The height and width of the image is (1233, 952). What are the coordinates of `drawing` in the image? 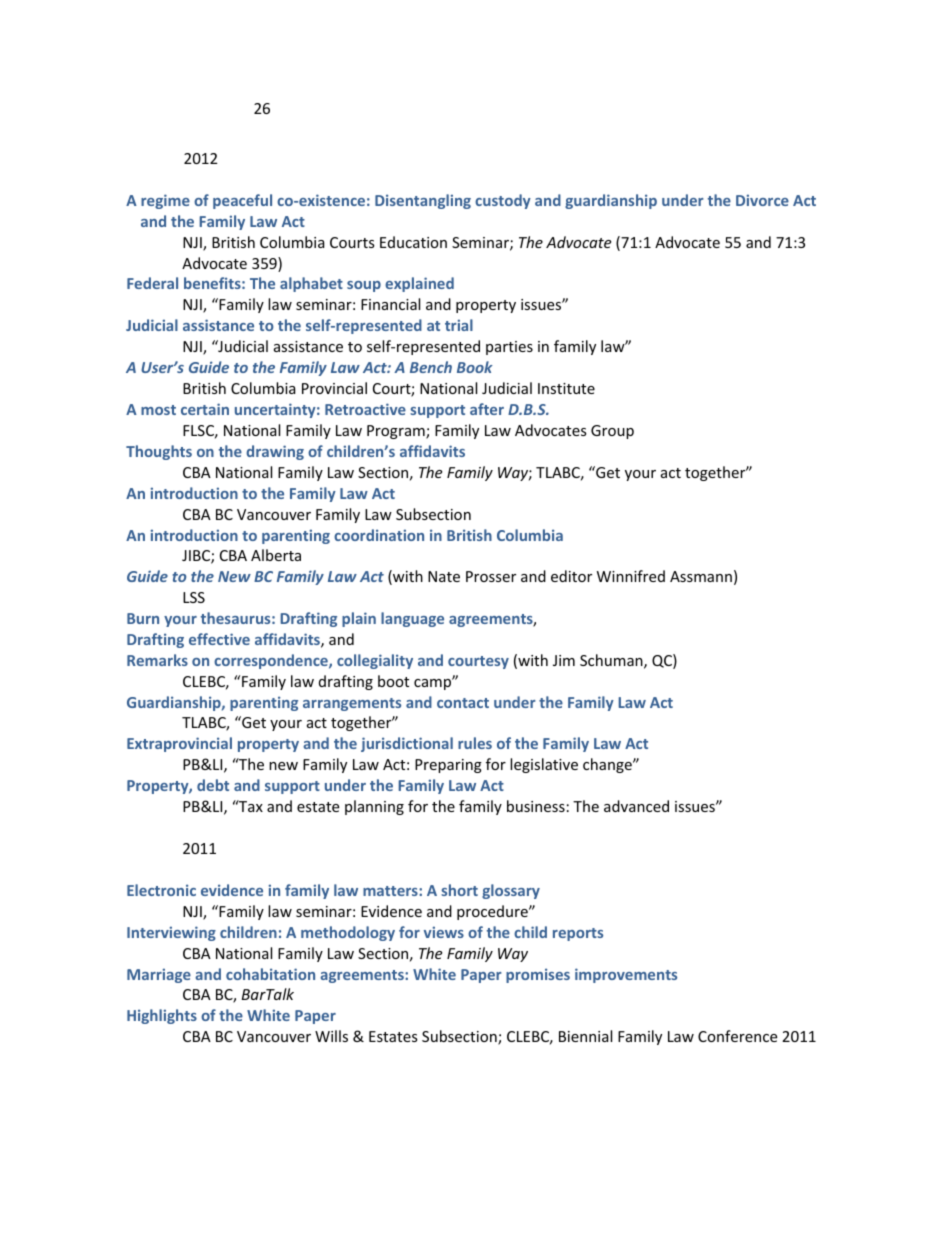 It's located at (275, 452).
